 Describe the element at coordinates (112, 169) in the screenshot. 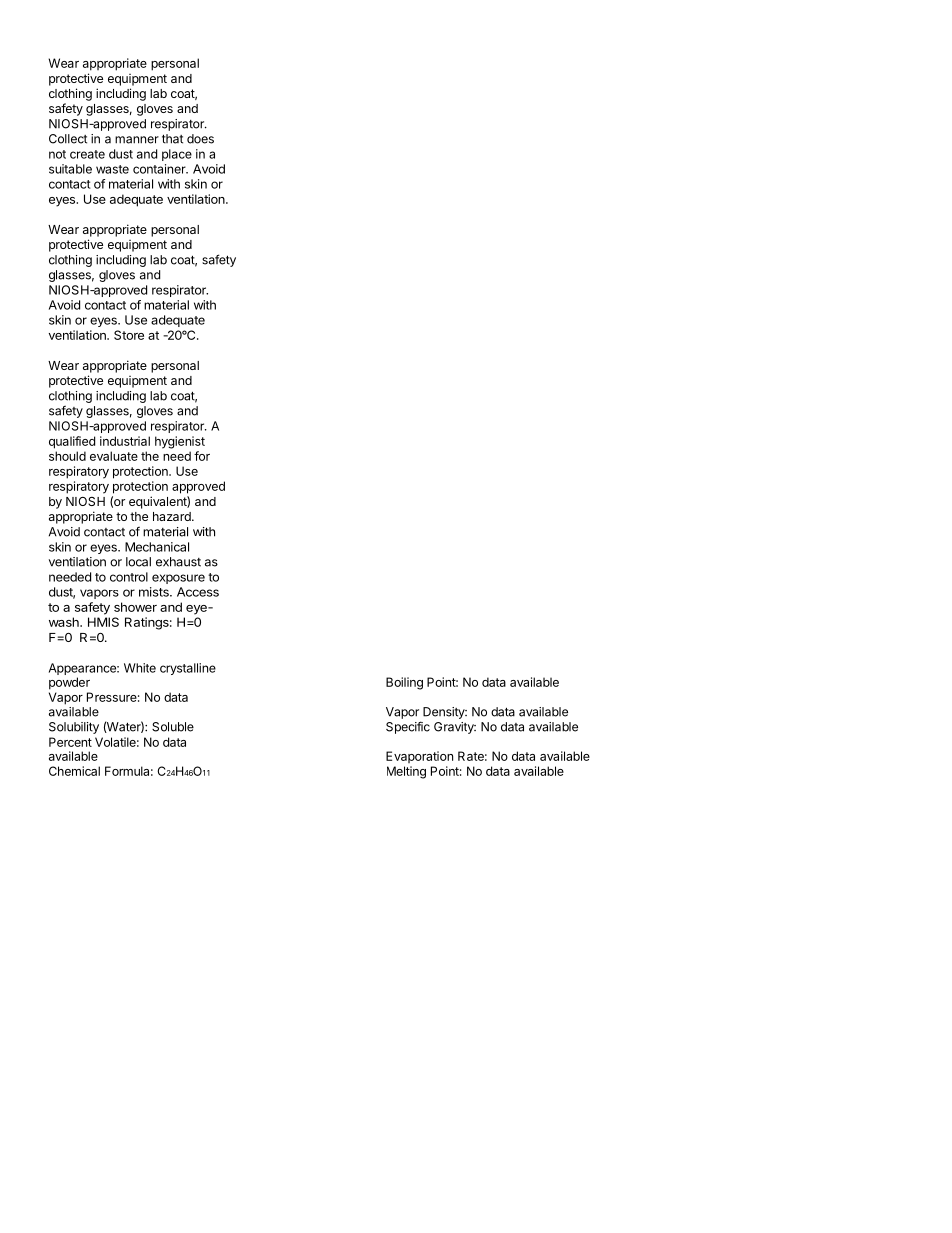

I see `waste` at that location.
